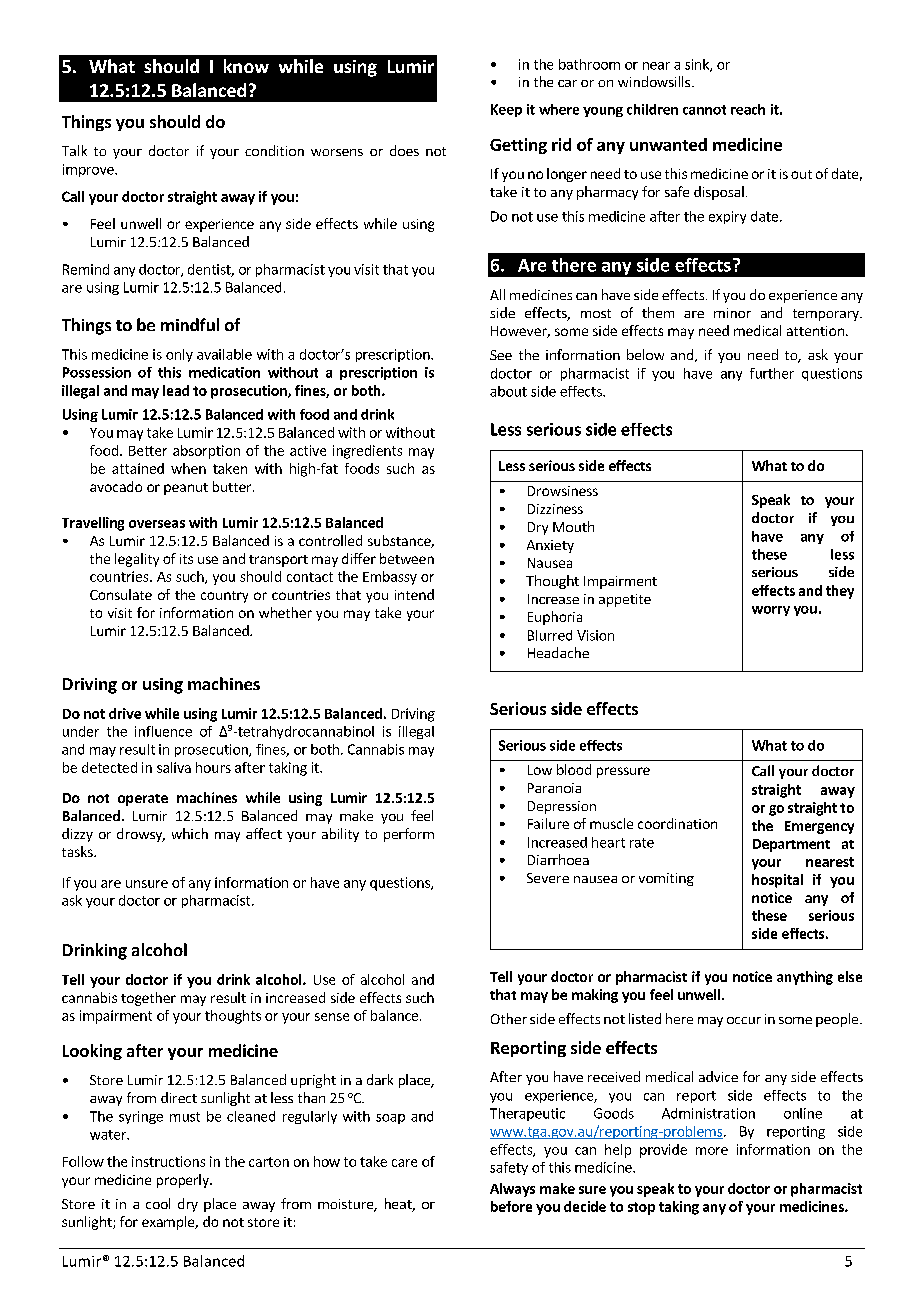  Describe the element at coordinates (141, 835) in the screenshot. I see `drowsy` at that location.
